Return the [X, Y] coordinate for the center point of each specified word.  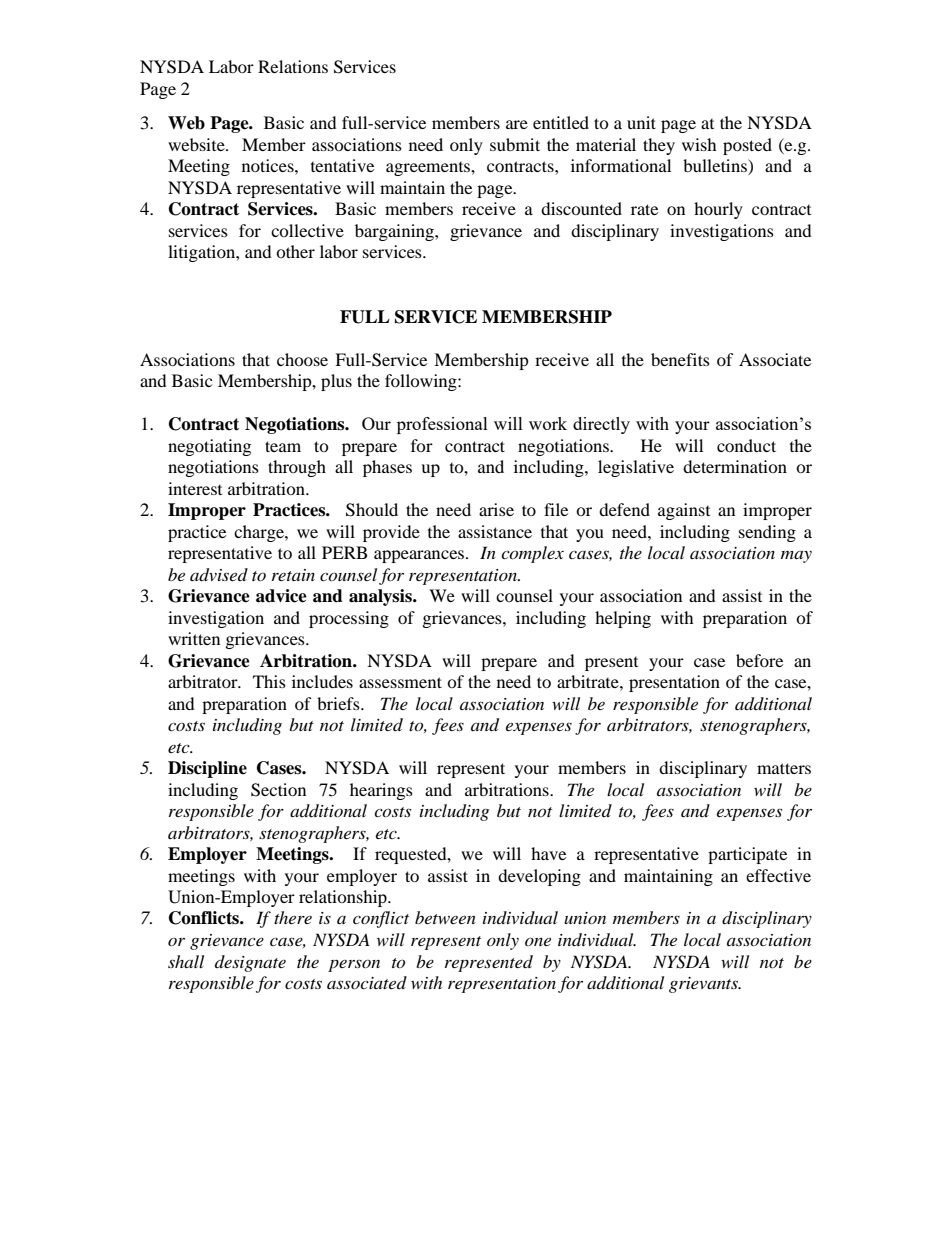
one [538, 941]
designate [250, 963]
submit [515, 144]
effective [778, 875]
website [197, 144]
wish [699, 144]
